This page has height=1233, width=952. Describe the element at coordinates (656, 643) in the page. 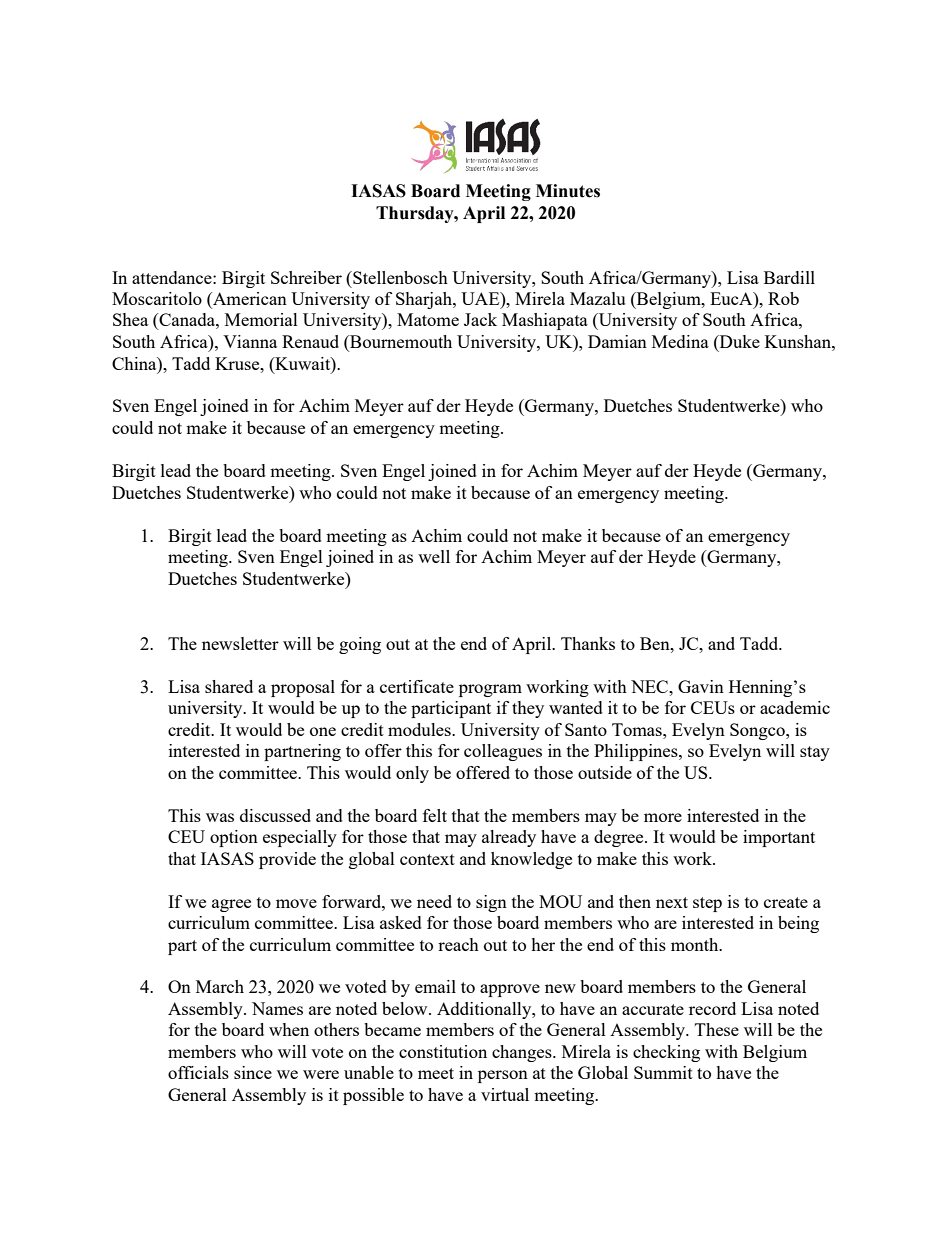

I see `Ben` at that location.
